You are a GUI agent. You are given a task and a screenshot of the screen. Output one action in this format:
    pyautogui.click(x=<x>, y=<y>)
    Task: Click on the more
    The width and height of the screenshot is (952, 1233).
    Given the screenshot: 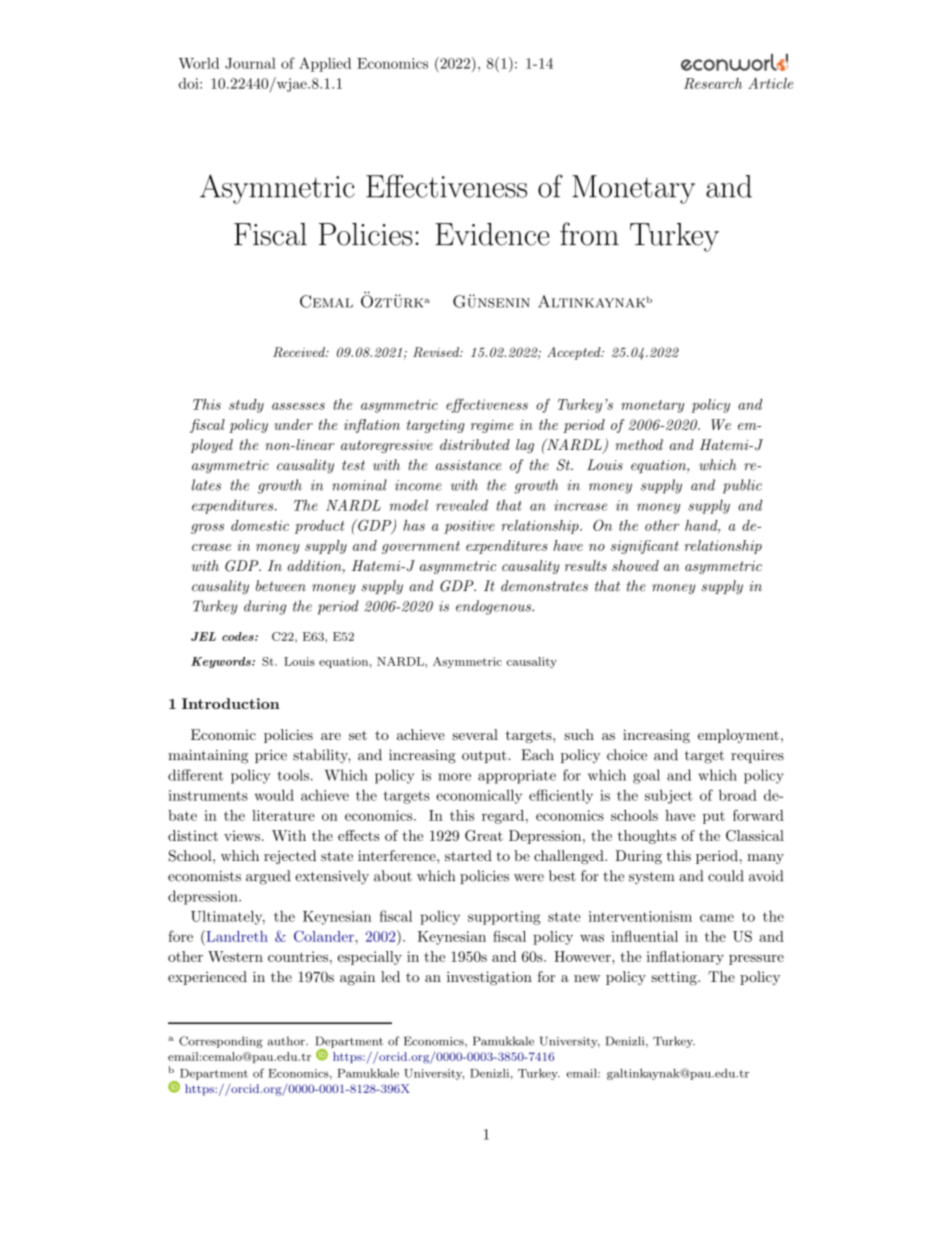 What is the action you would take?
    pyautogui.click(x=454, y=777)
